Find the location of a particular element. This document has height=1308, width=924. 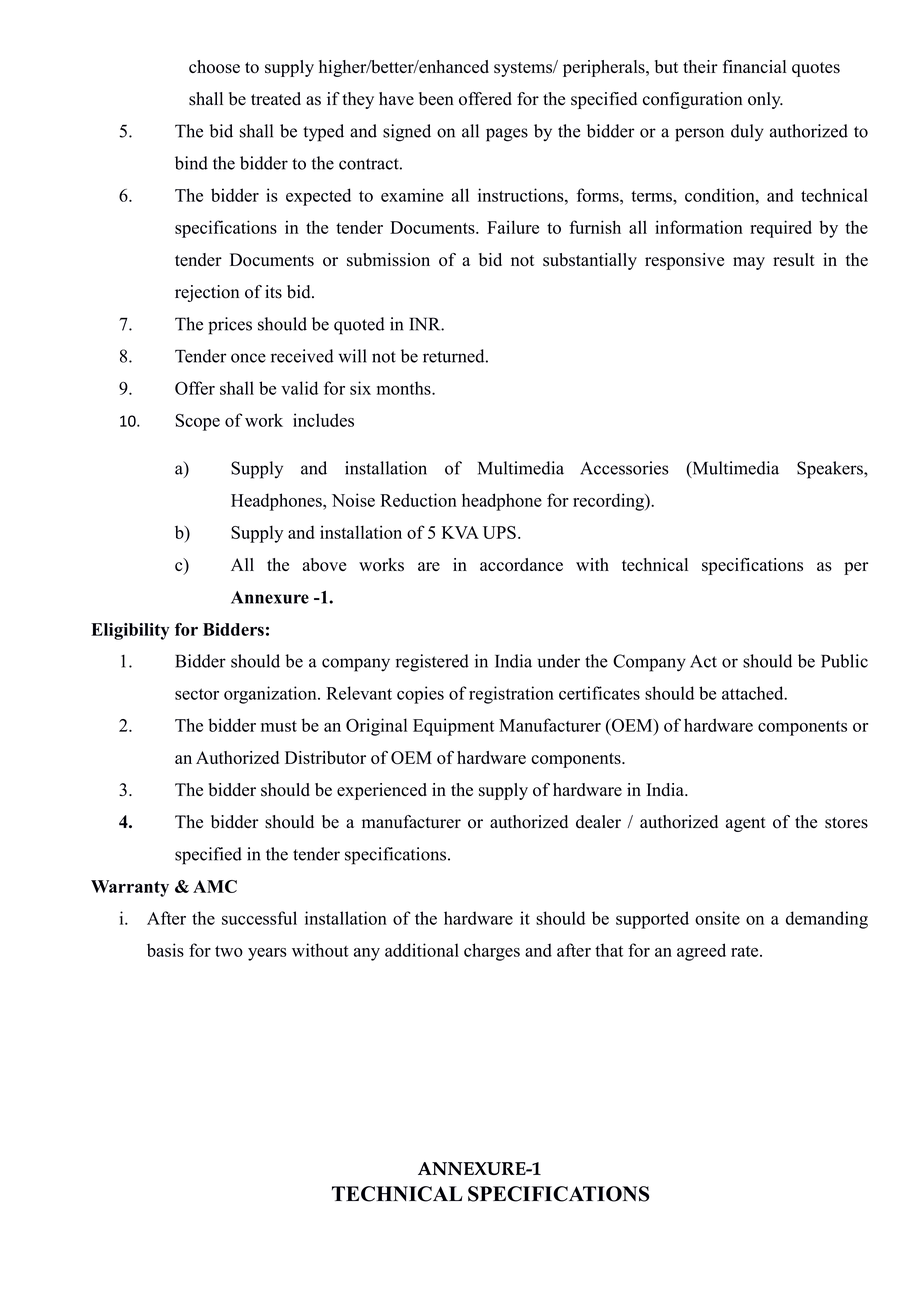

Public is located at coordinates (844, 661).
